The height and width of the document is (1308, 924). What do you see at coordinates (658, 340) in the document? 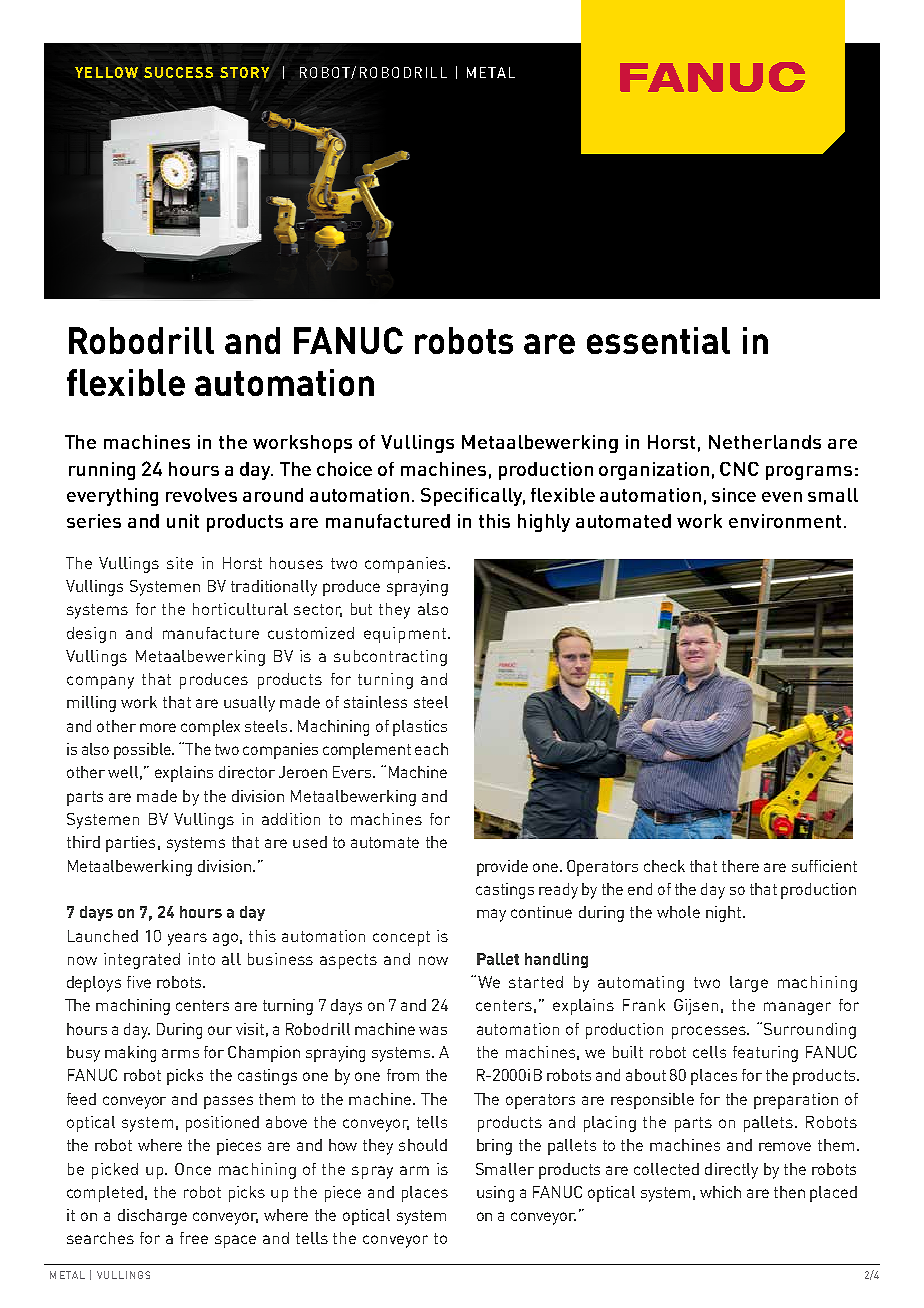
I see `essential` at bounding box center [658, 340].
